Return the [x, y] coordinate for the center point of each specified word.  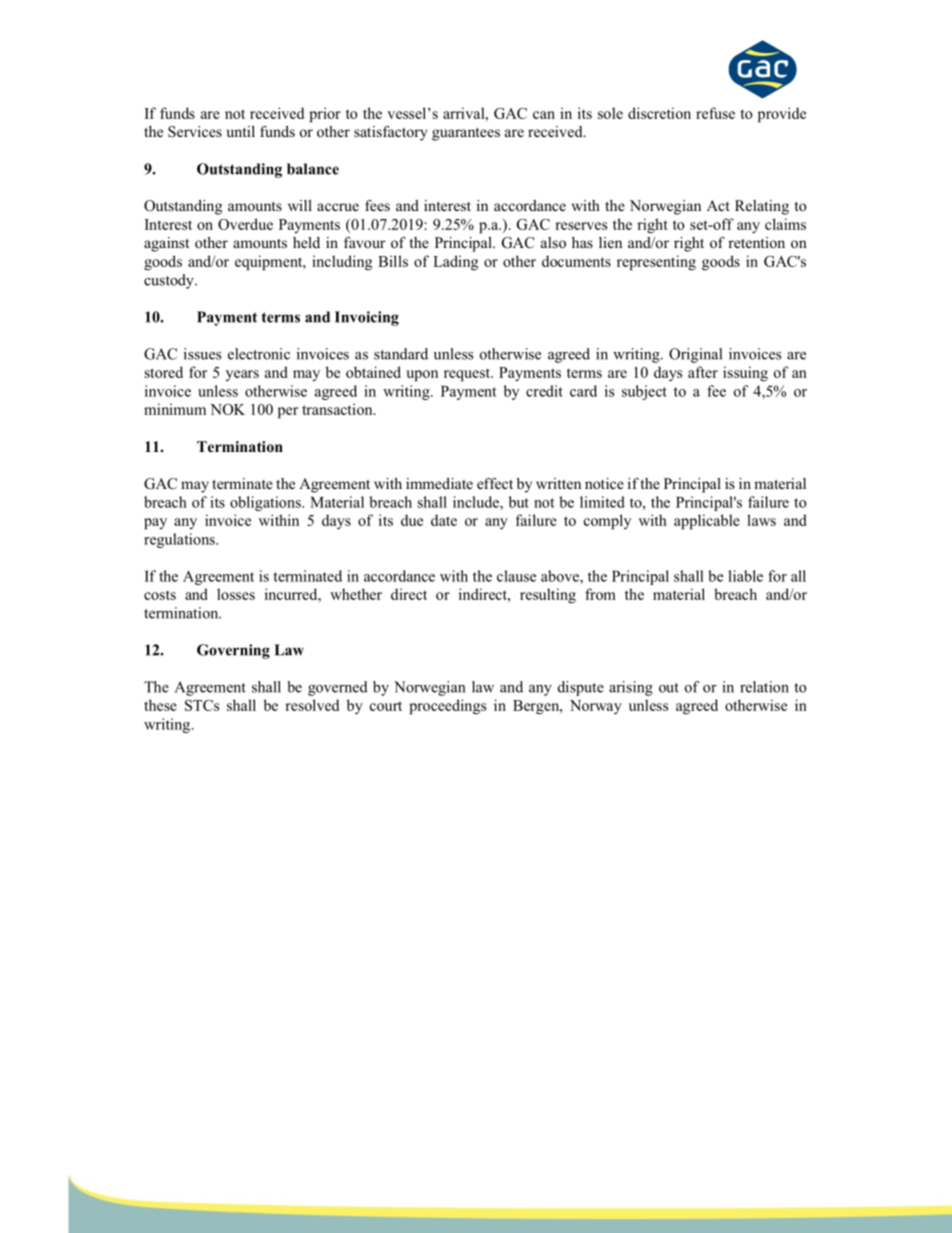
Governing [233, 651]
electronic [259, 354]
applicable [707, 522]
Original [695, 355]
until [241, 131]
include [477, 502]
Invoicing [367, 318]
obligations [266, 503]
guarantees [466, 134]
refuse [715, 113]
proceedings [447, 707]
